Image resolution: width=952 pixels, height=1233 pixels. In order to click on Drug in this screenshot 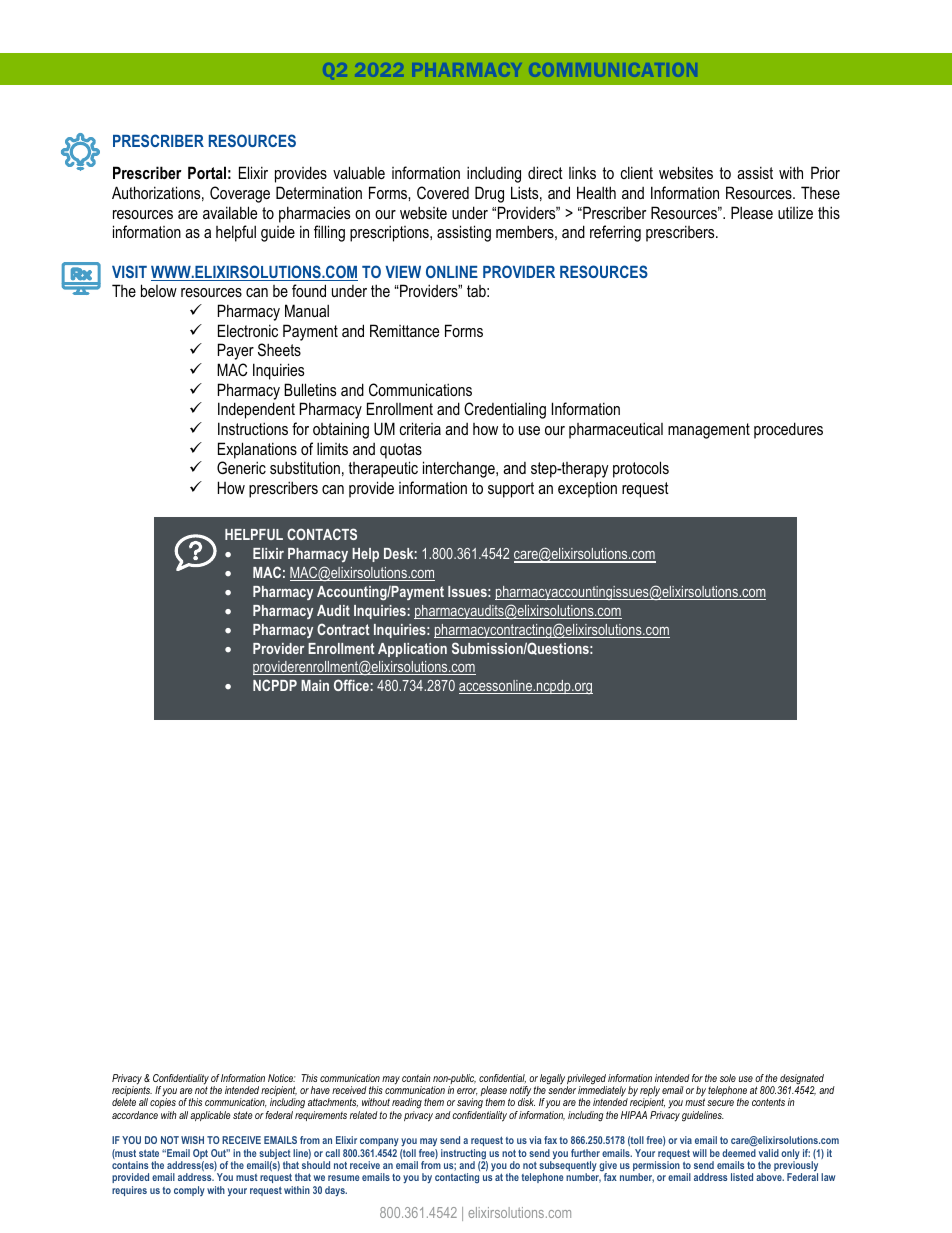, I will do `click(489, 194)`.
